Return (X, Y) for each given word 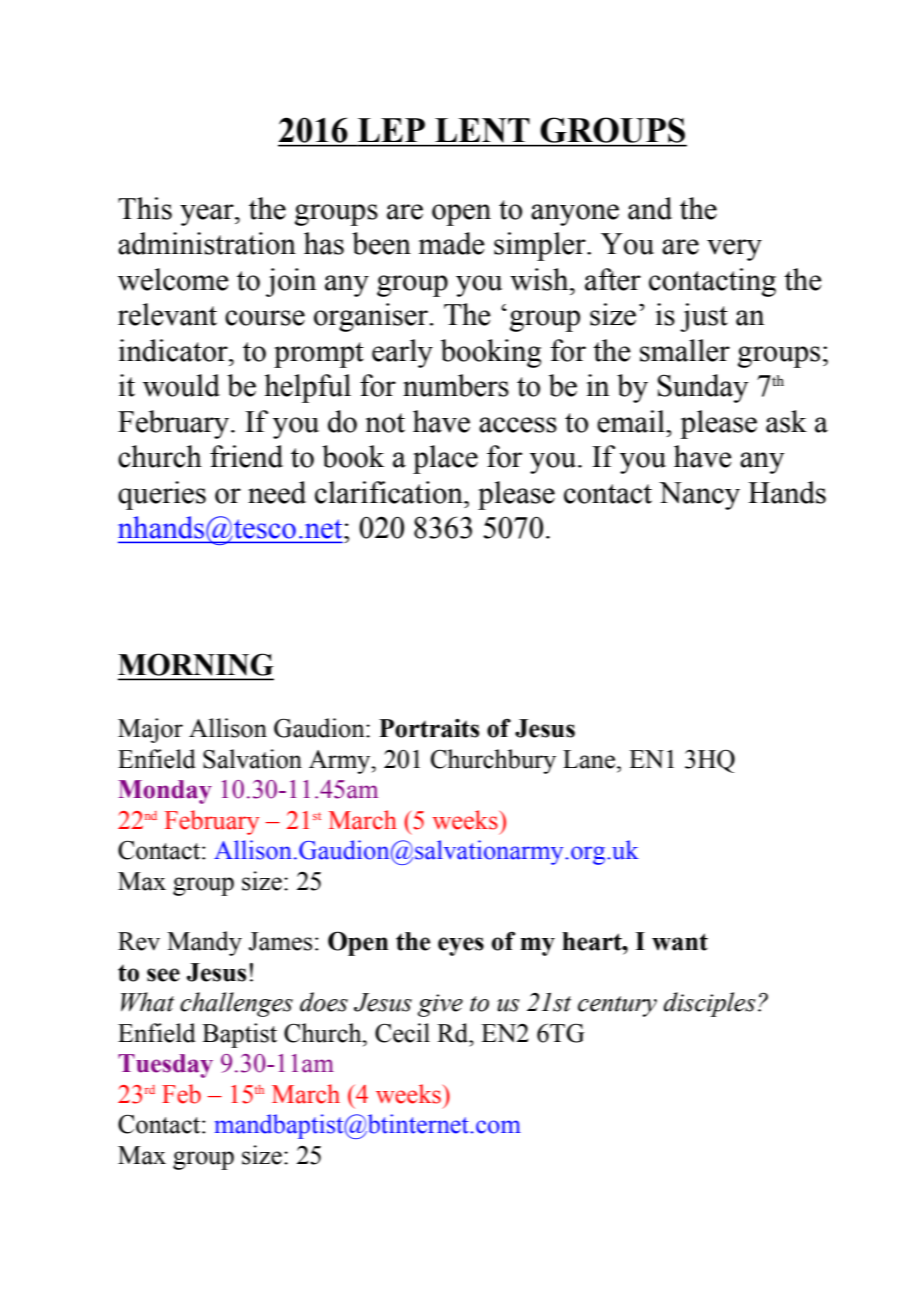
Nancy (699, 496)
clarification (390, 492)
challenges (236, 1004)
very (734, 250)
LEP (391, 130)
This (145, 208)
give (440, 1005)
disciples (709, 1004)
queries (162, 495)
